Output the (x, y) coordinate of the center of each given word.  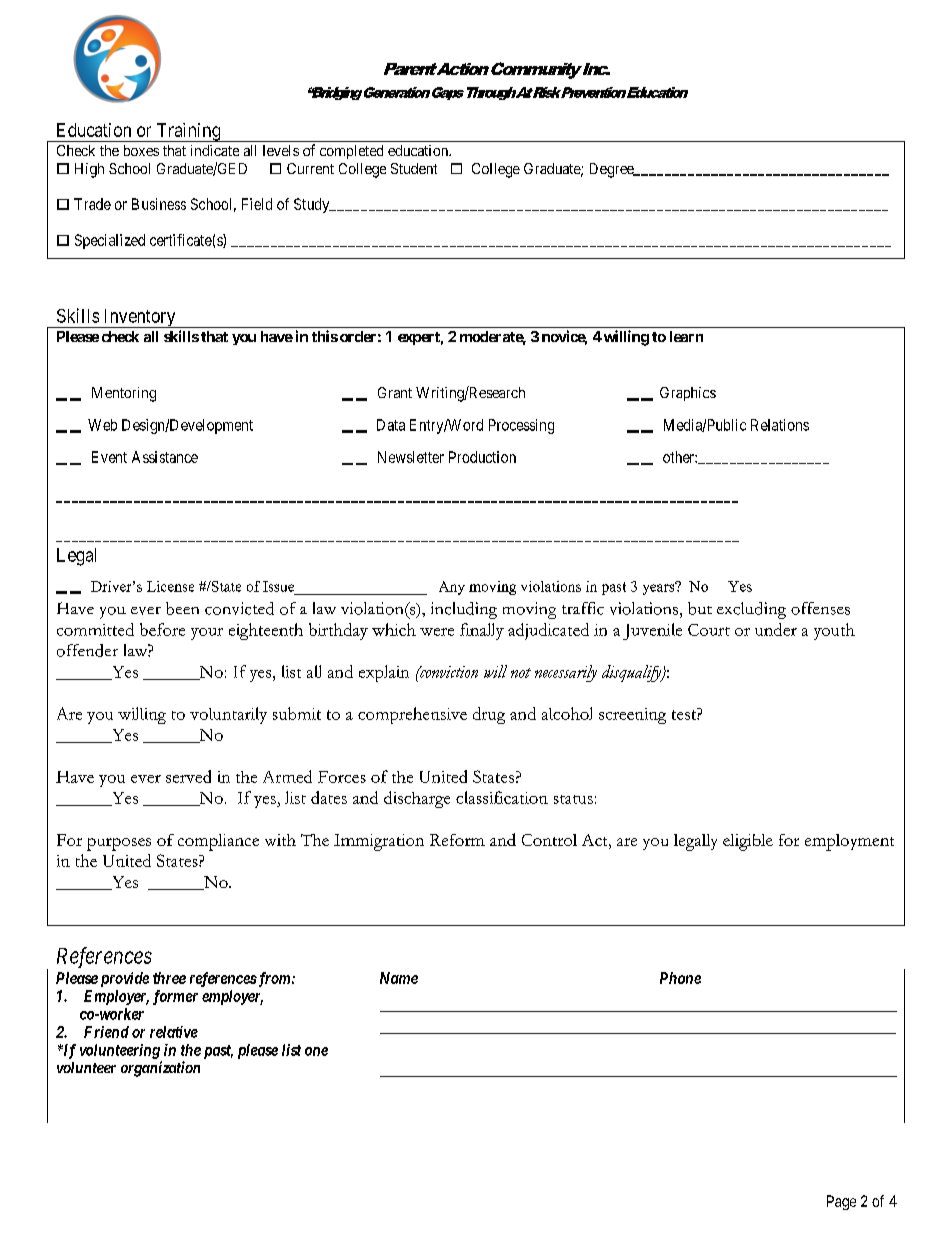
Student (414, 168)
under (776, 629)
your (207, 634)
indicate (215, 150)
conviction (448, 672)
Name (399, 978)
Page (841, 1202)
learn (686, 336)
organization (160, 1069)
